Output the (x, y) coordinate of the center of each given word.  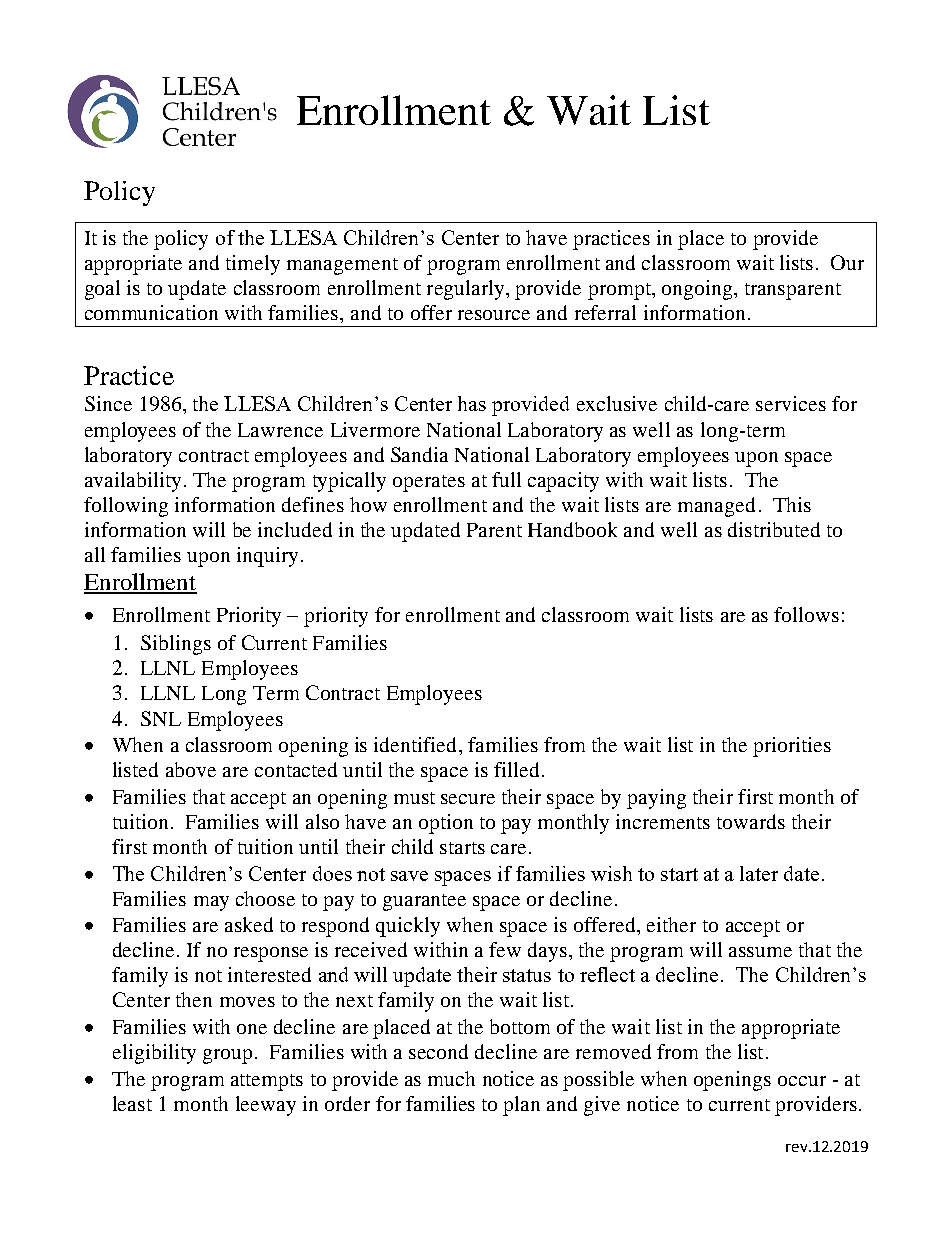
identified (417, 744)
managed (716, 507)
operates (429, 483)
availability (133, 482)
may (211, 903)
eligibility (154, 1054)
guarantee (424, 902)
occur (802, 1081)
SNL (161, 718)
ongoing (698, 290)
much (451, 1078)
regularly (467, 290)
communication (151, 312)
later (759, 873)
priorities (792, 747)
